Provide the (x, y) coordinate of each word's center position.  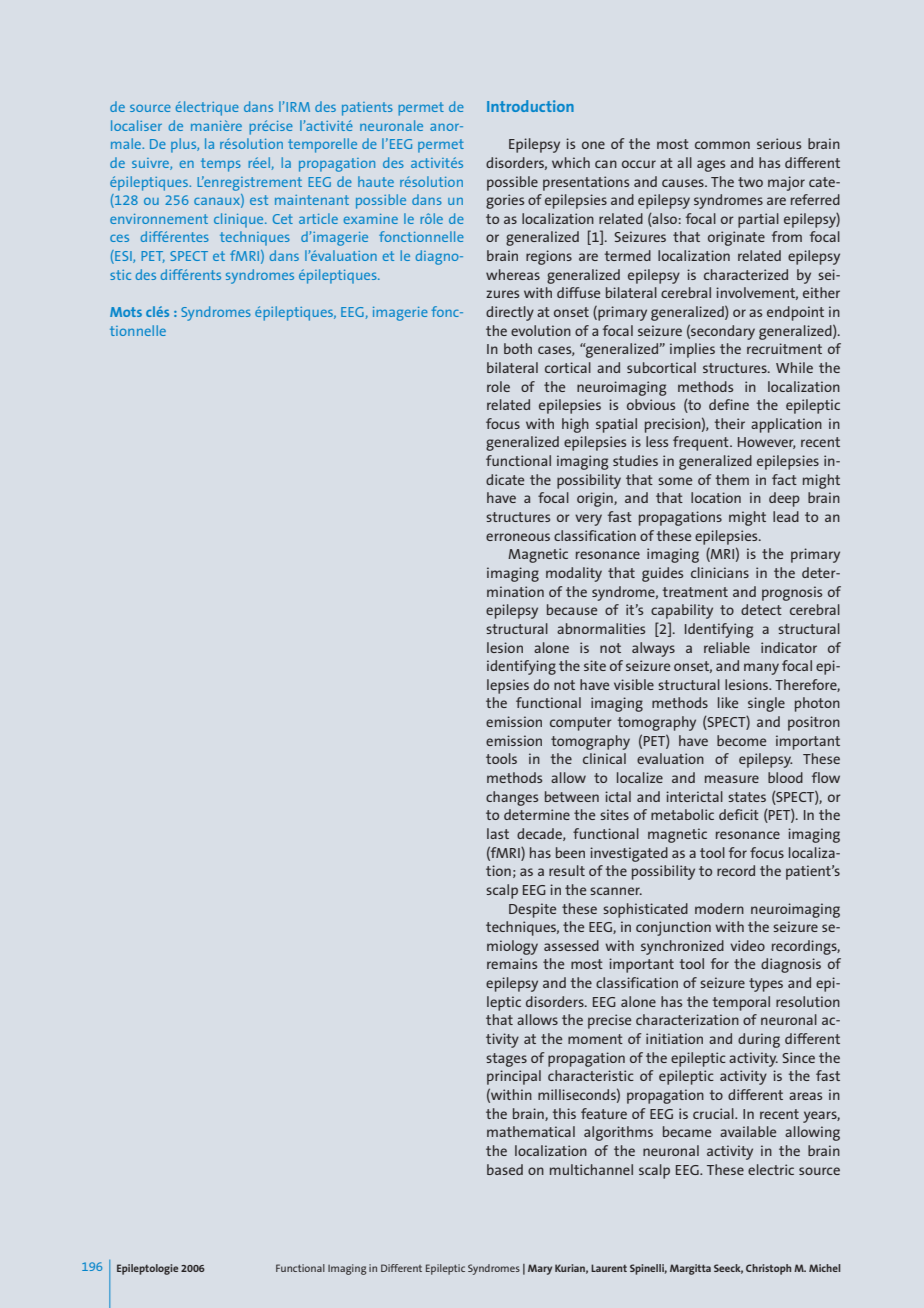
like (728, 702)
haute (376, 181)
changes (512, 798)
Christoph (768, 1269)
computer (581, 724)
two (750, 182)
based (505, 1169)
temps (221, 165)
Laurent (609, 1268)
